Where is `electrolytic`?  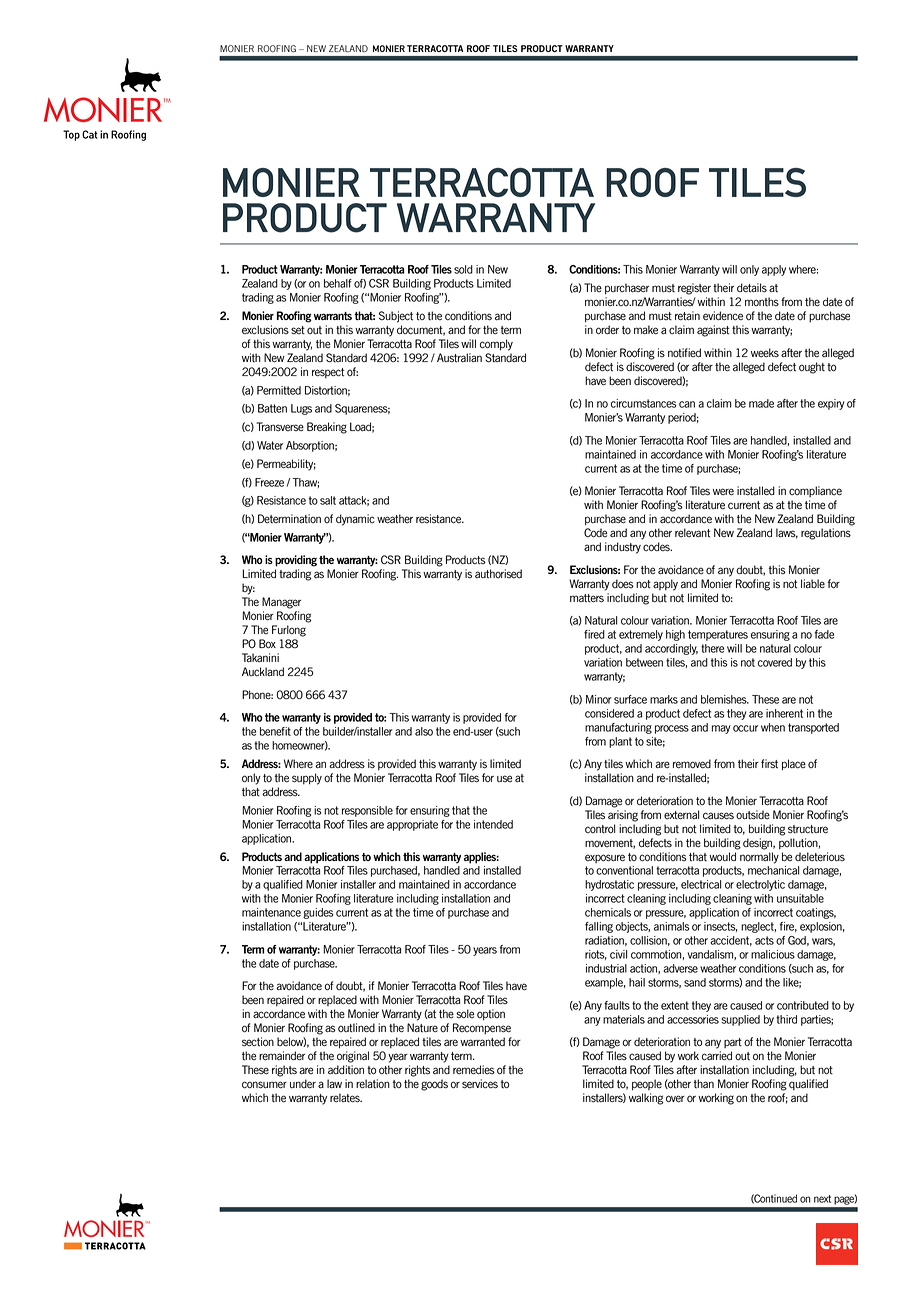 electrolytic is located at coordinates (760, 885).
